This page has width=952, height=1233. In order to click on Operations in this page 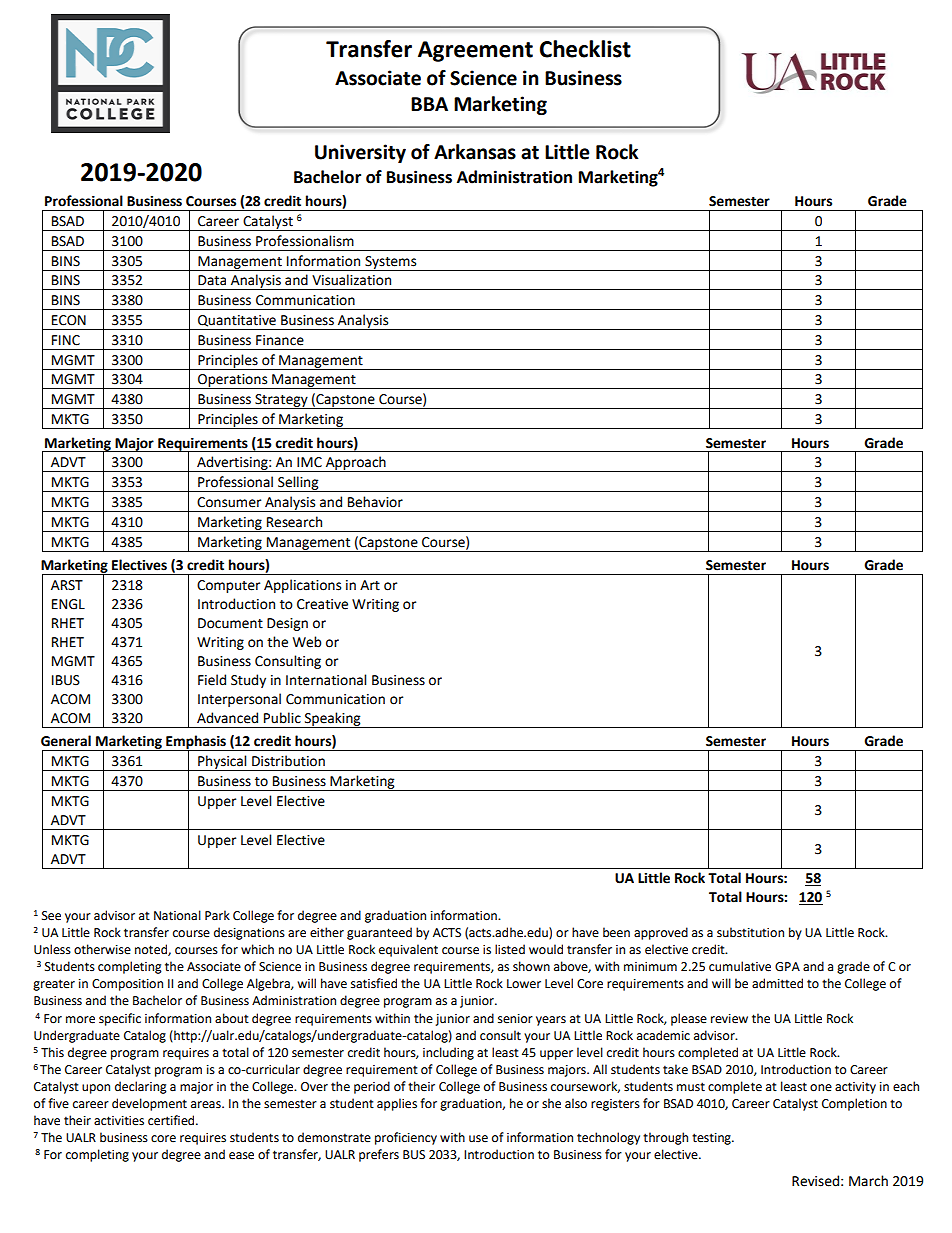, I will do `click(233, 381)`.
